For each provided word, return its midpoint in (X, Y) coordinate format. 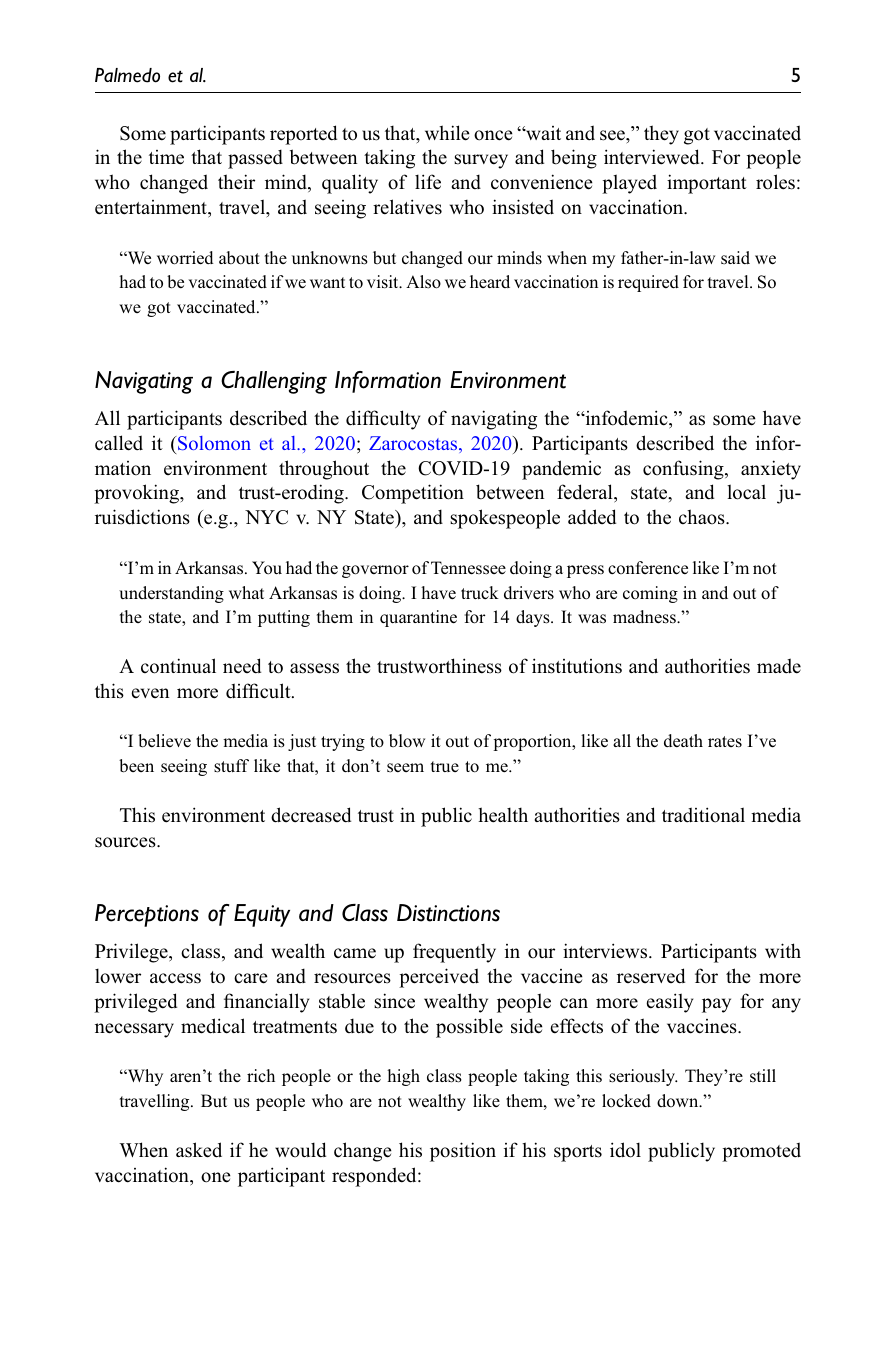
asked (199, 1150)
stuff (231, 766)
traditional (703, 815)
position (463, 1152)
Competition (413, 494)
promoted (761, 1152)
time (166, 157)
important (707, 184)
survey (481, 161)
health (503, 815)
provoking (137, 494)
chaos (703, 517)
